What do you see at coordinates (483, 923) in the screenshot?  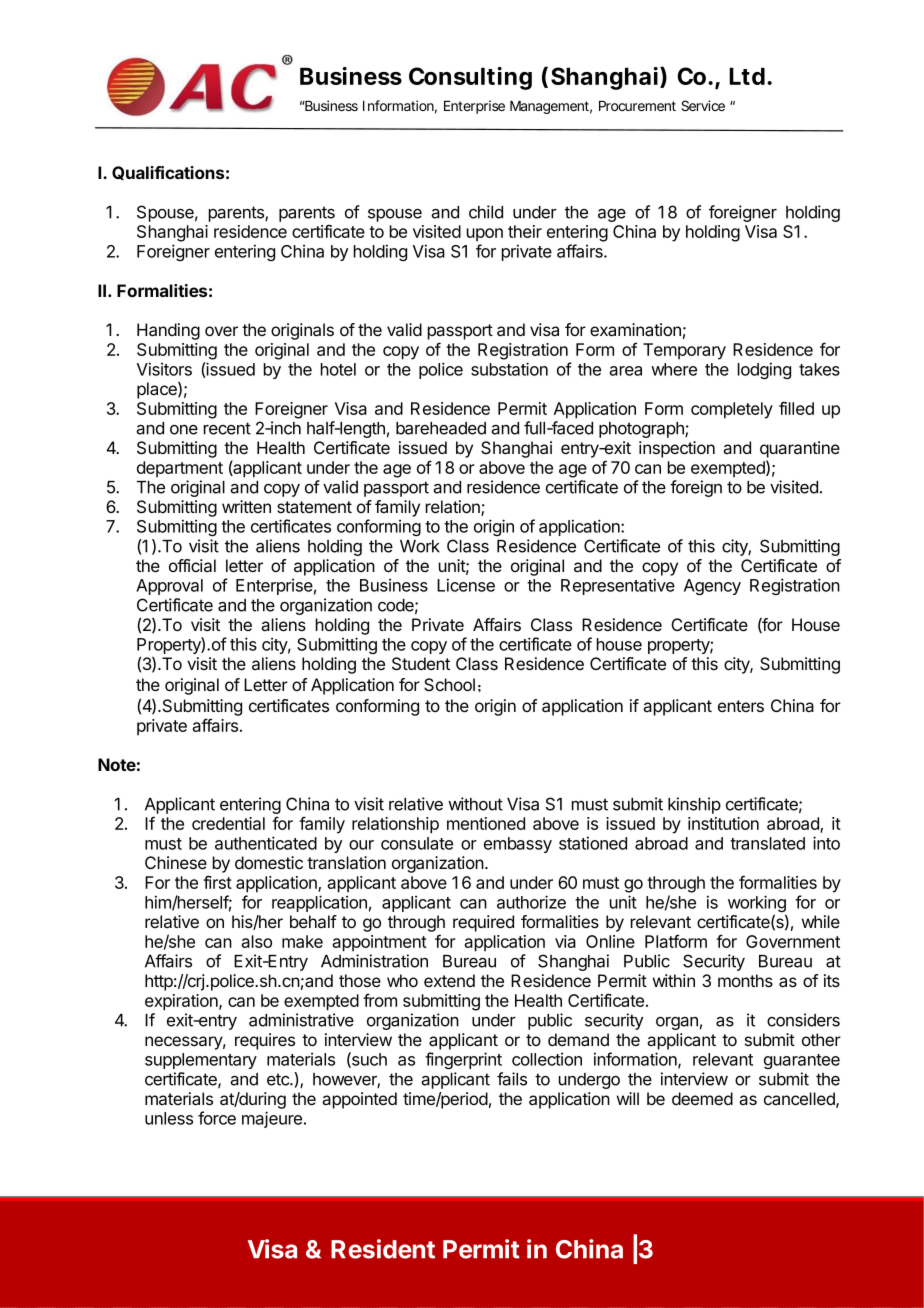 I see `required` at bounding box center [483, 923].
